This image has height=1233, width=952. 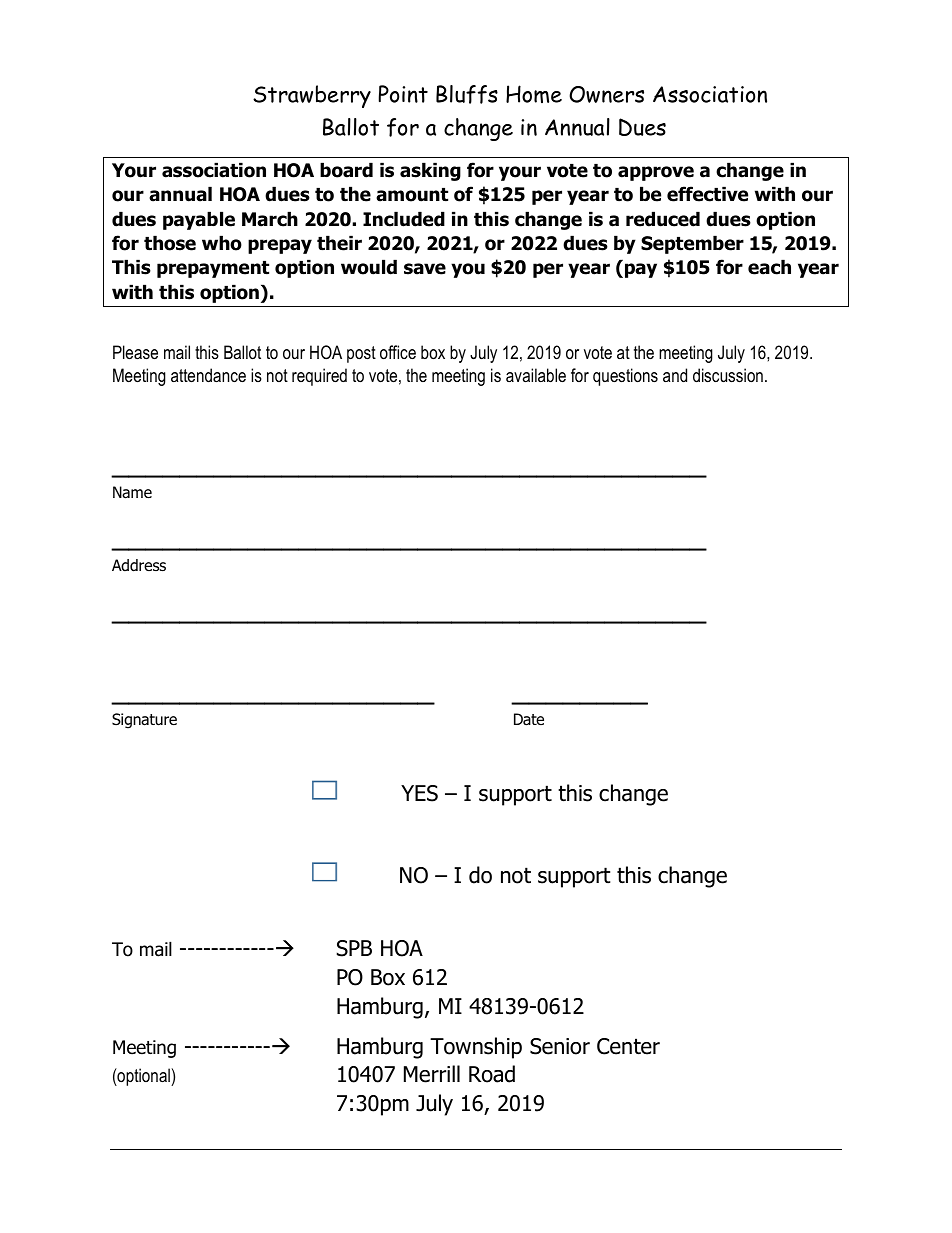 What do you see at coordinates (628, 1046) in the image?
I see `Center` at bounding box center [628, 1046].
